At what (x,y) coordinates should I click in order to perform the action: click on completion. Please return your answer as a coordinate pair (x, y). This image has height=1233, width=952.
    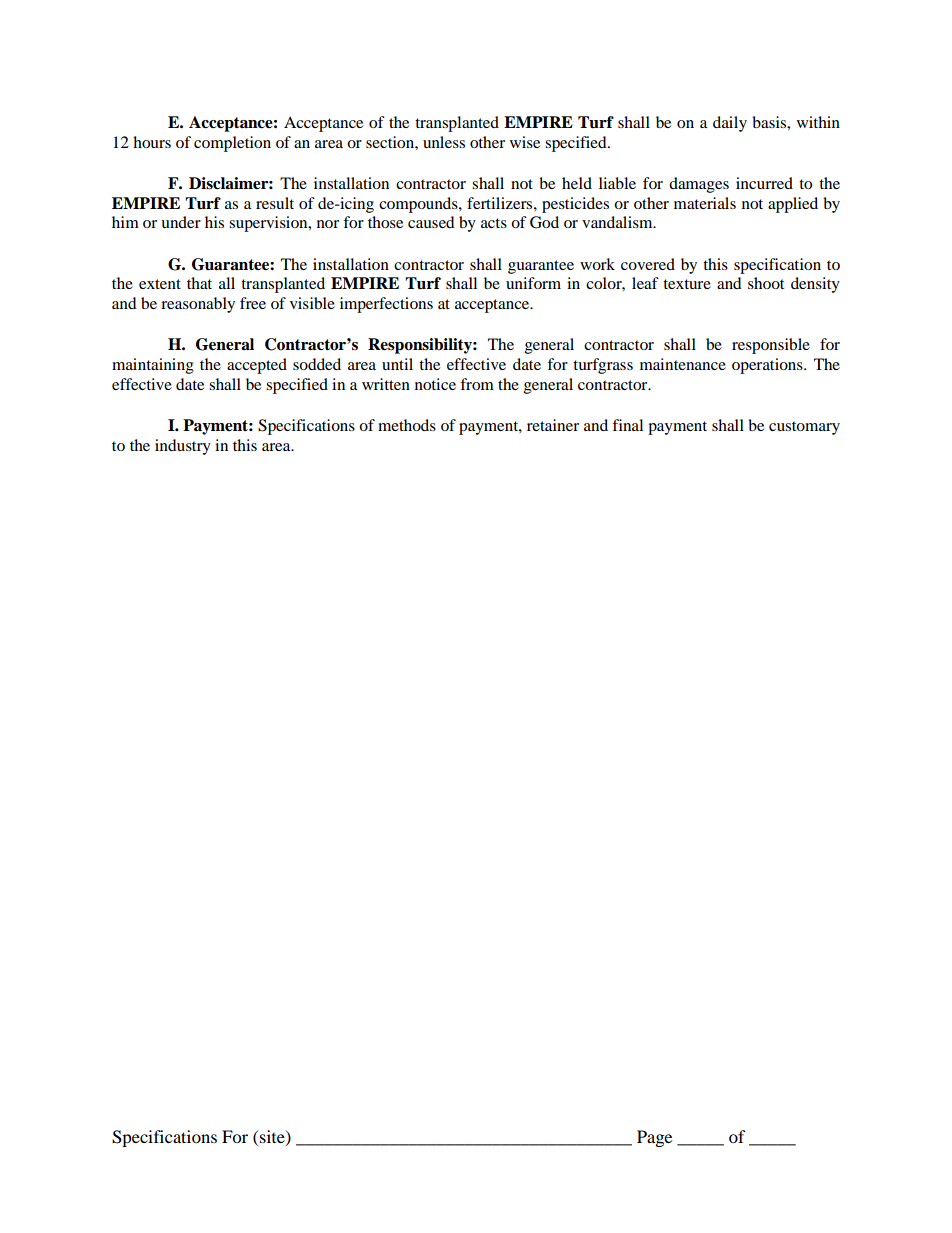
    Looking at the image, I should click on (232, 144).
